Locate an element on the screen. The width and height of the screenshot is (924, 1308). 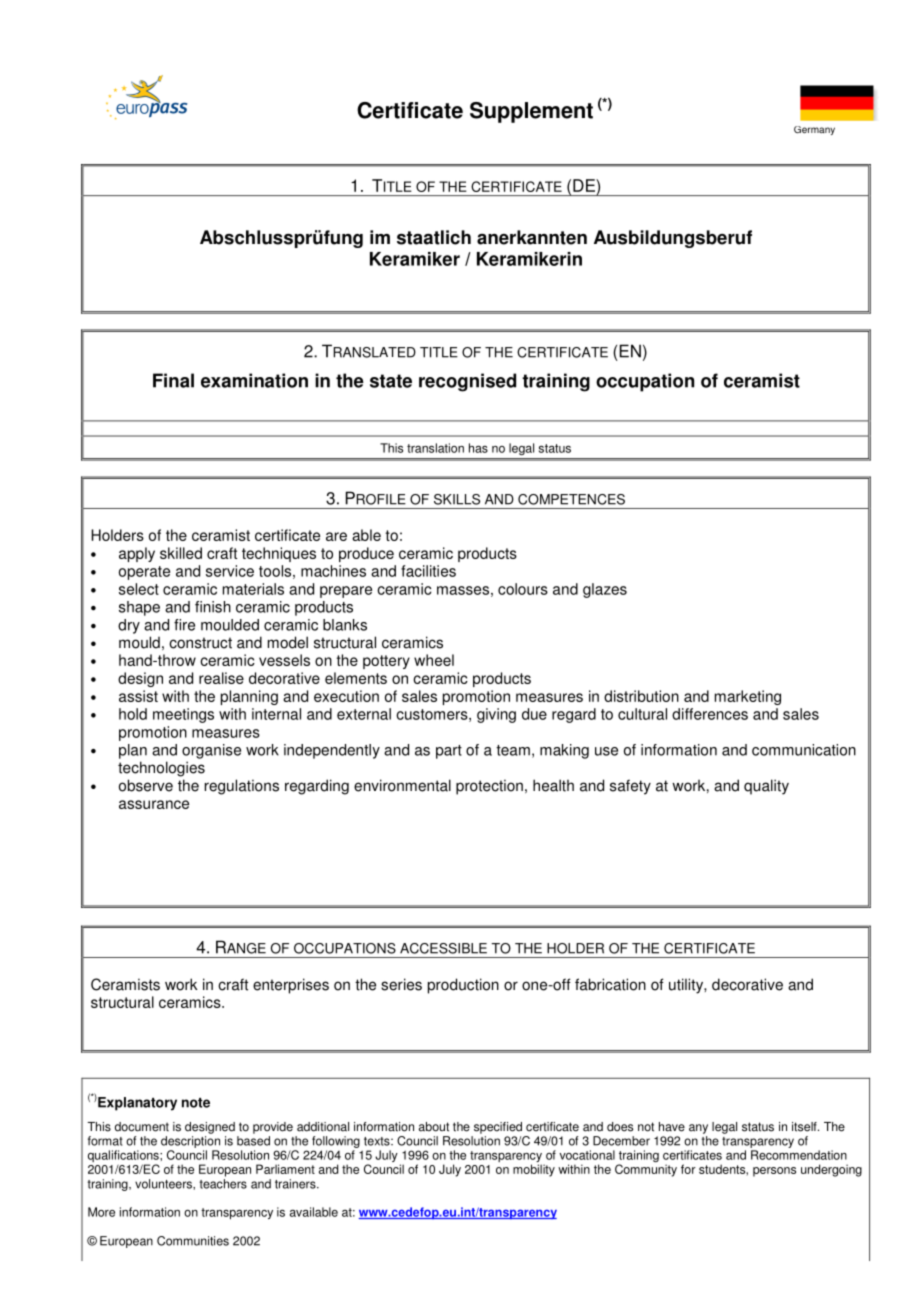
marketing is located at coordinates (748, 697).
